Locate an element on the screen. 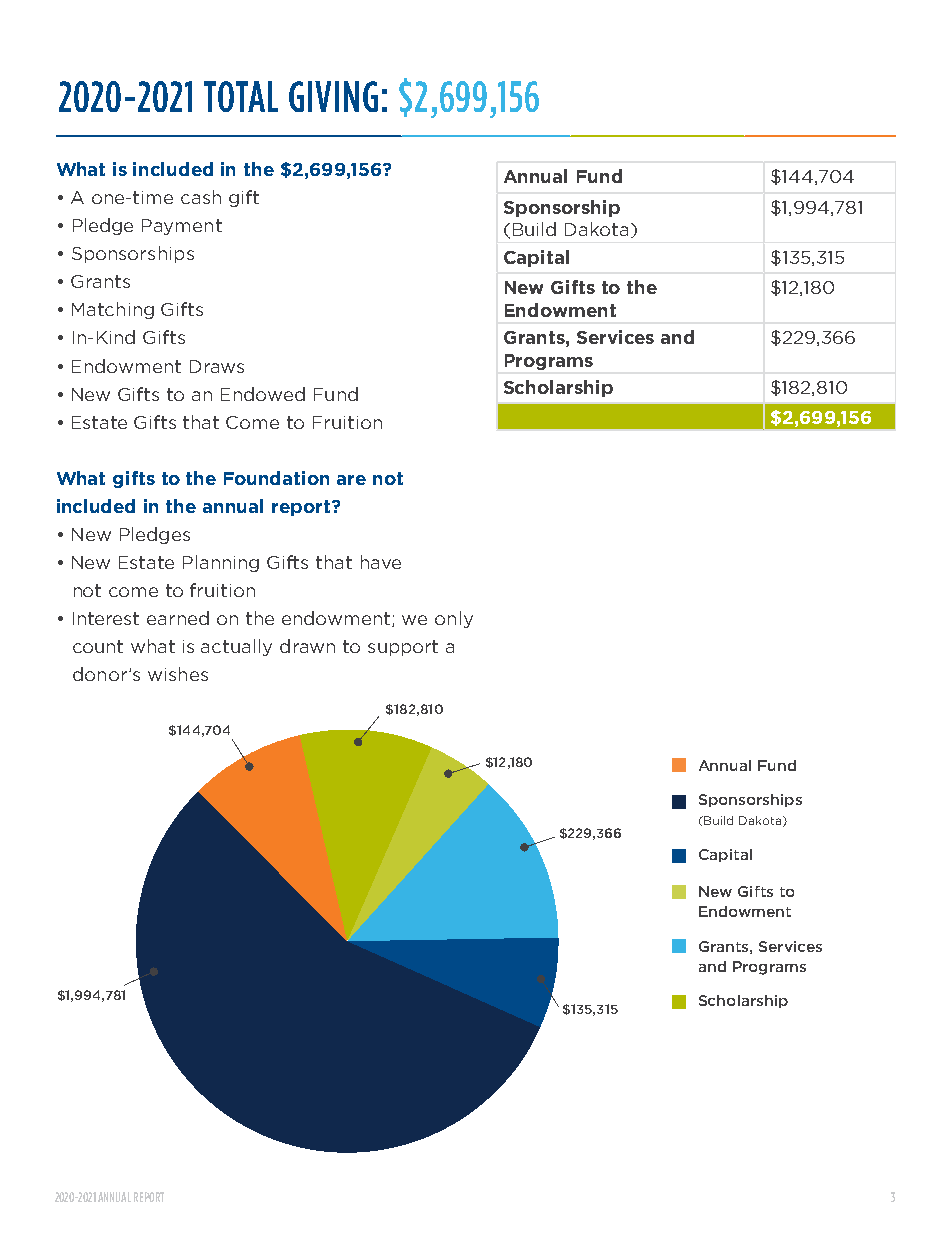  drawn is located at coordinates (307, 646).
